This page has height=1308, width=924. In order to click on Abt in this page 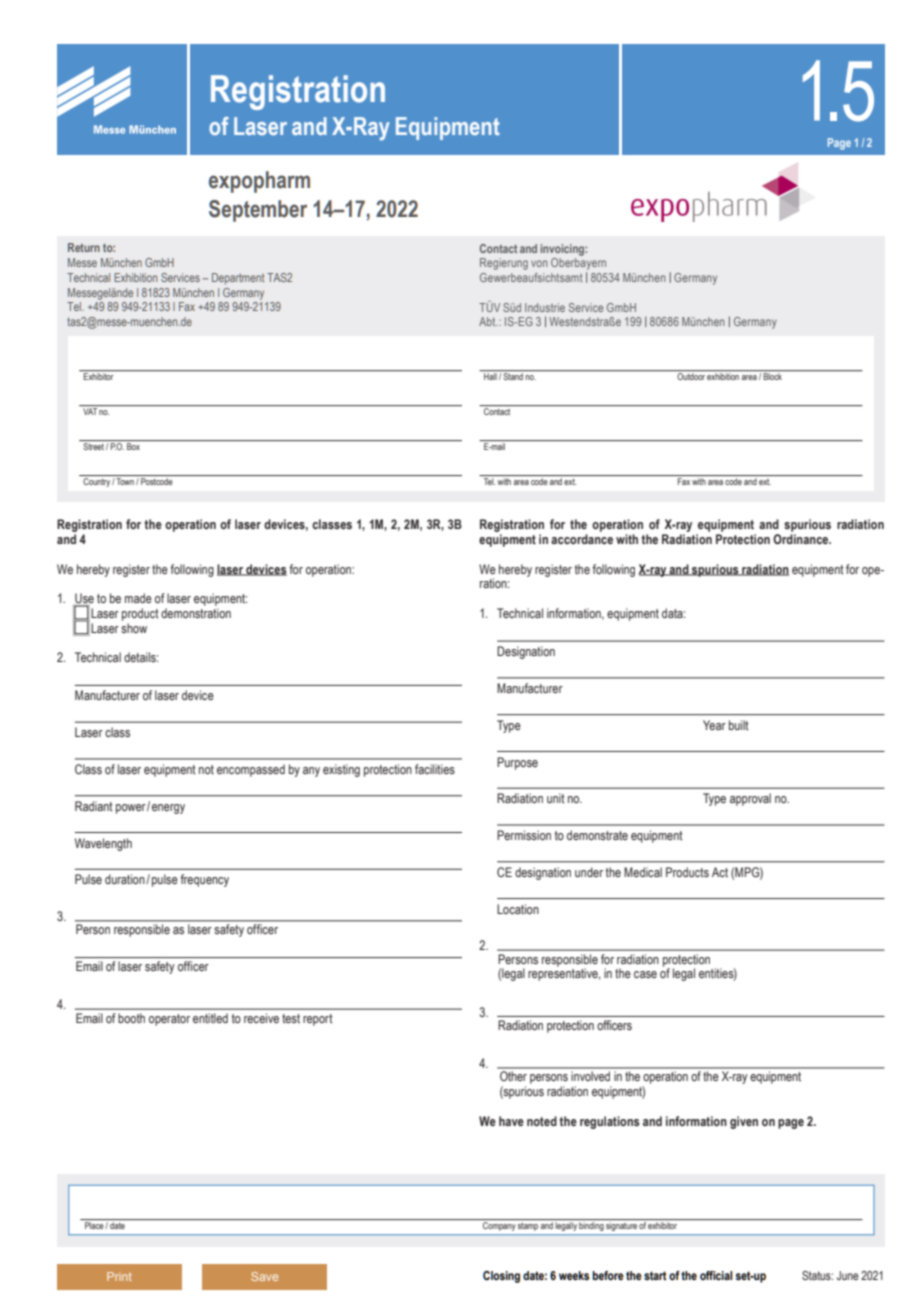, I will do `click(488, 321)`.
